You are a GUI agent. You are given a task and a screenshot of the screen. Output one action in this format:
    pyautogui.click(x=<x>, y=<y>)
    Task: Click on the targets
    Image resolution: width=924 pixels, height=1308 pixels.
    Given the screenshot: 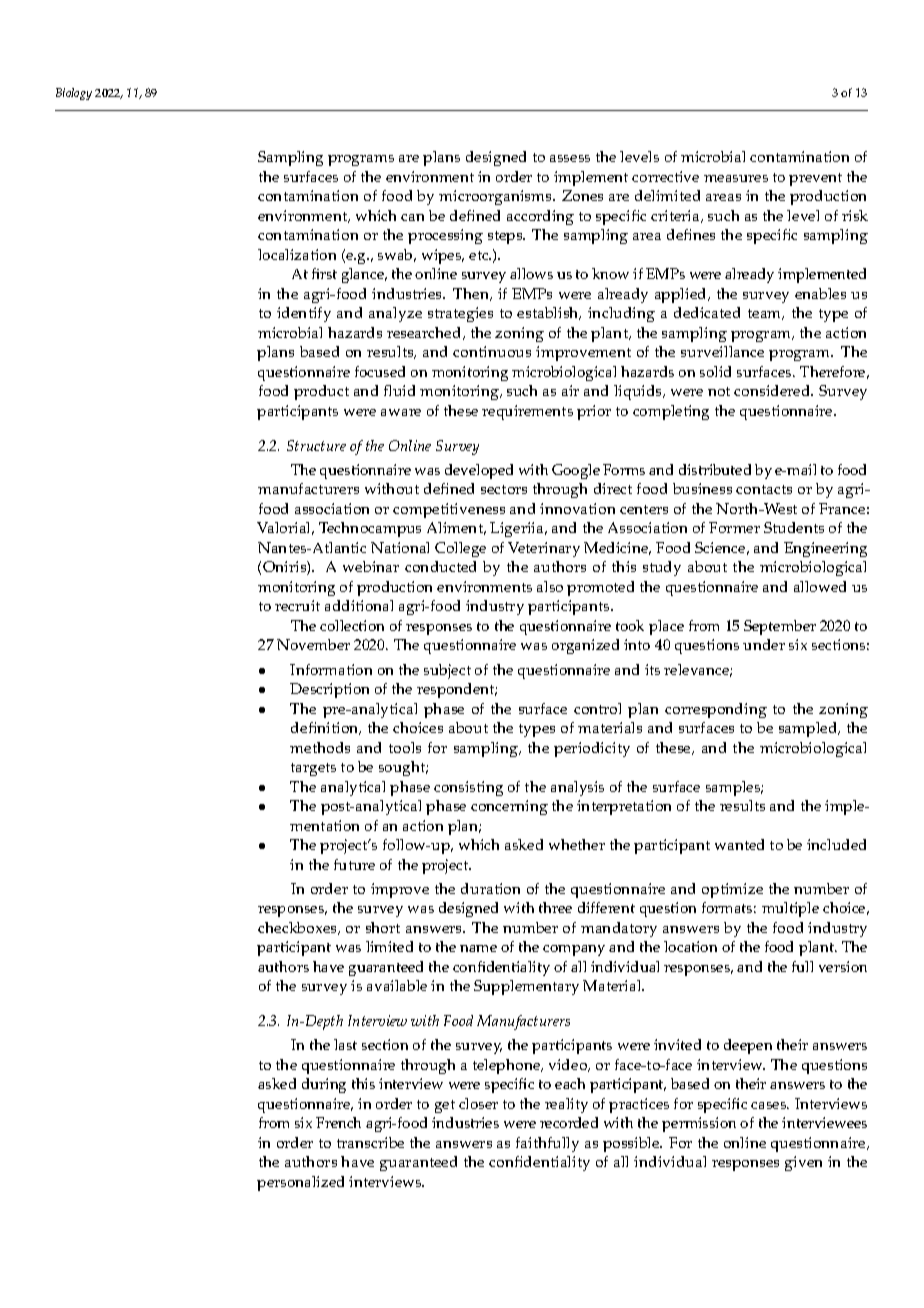 What is the action you would take?
    pyautogui.click(x=313, y=769)
